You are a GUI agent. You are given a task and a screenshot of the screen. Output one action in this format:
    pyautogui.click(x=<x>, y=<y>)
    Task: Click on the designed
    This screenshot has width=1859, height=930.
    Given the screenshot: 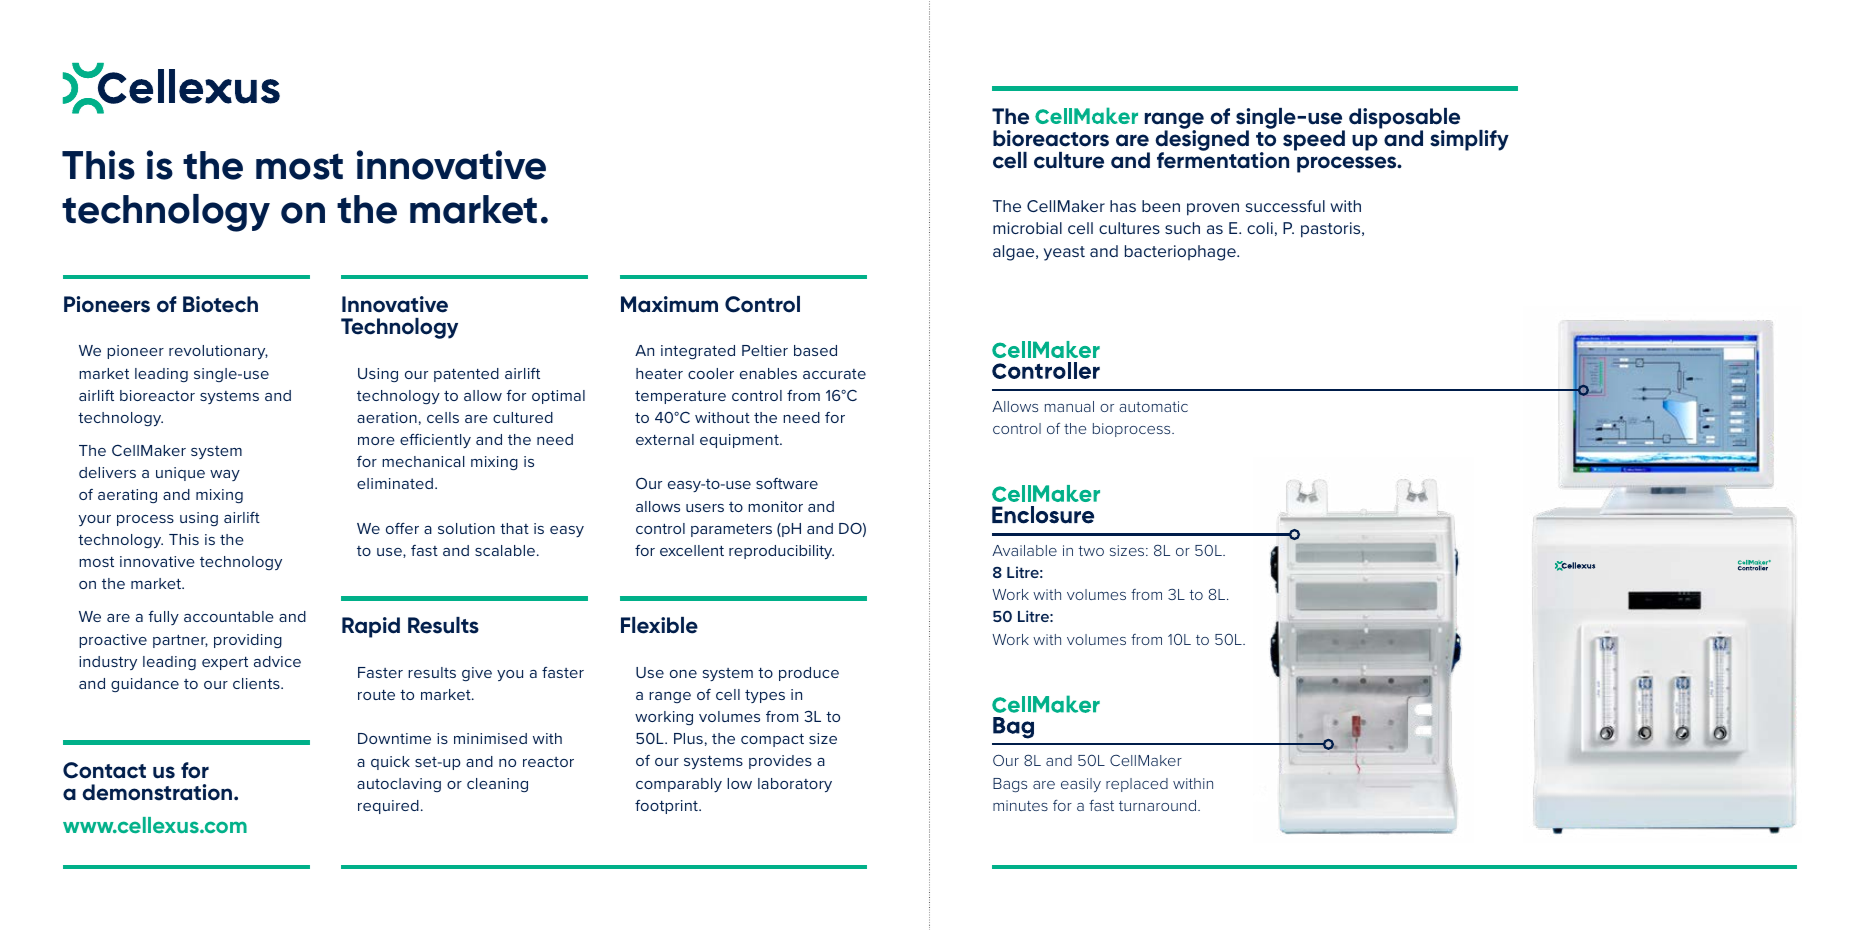 What is the action you would take?
    pyautogui.click(x=1202, y=140)
